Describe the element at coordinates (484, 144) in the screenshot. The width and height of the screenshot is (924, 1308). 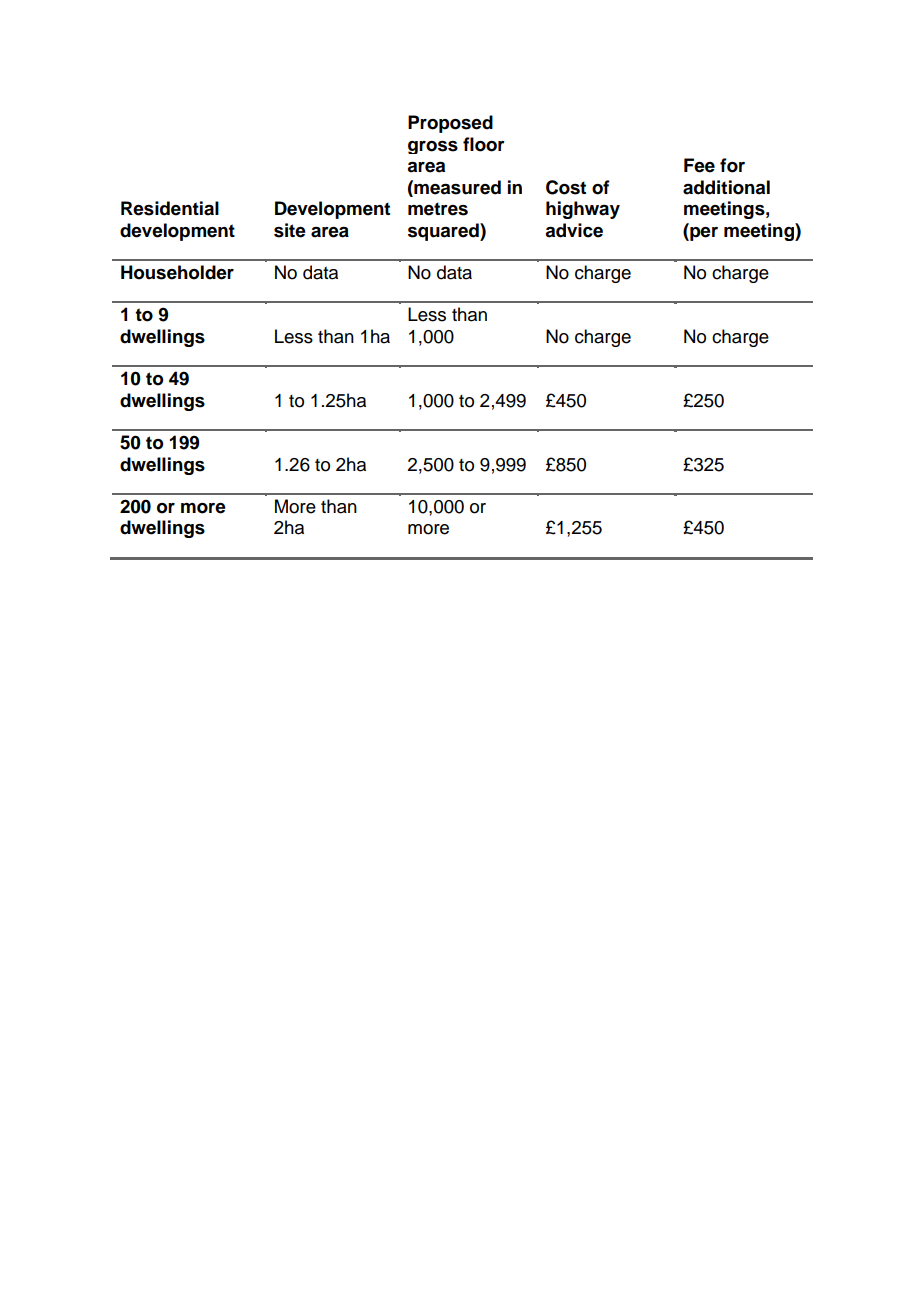
I see `floor` at that location.
